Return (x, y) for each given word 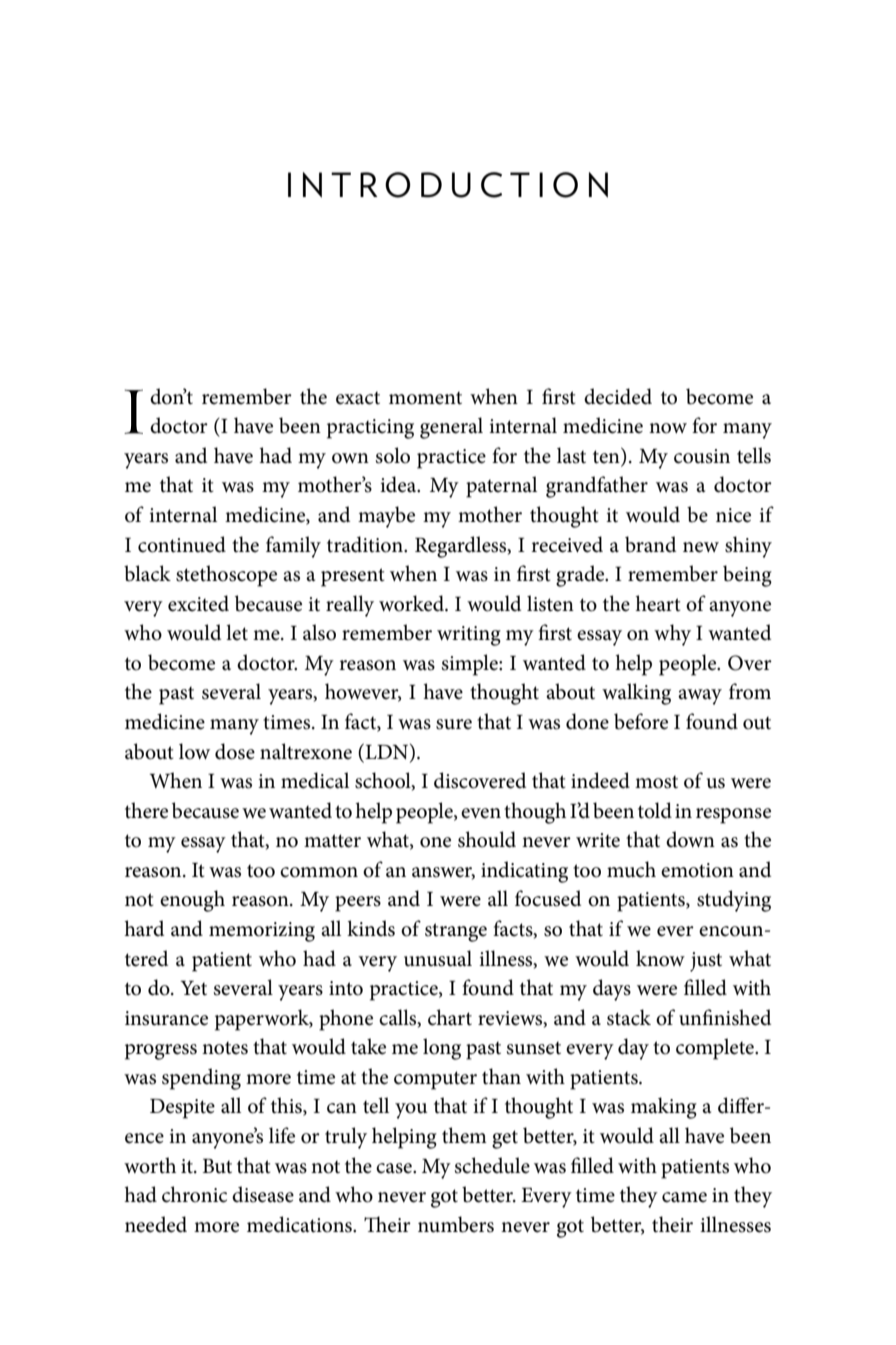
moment (425, 398)
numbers (456, 1224)
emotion (697, 870)
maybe (386, 517)
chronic (194, 1194)
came (684, 1197)
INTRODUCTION (448, 185)
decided (618, 396)
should (487, 839)
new (701, 547)
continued (182, 544)
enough (192, 901)
